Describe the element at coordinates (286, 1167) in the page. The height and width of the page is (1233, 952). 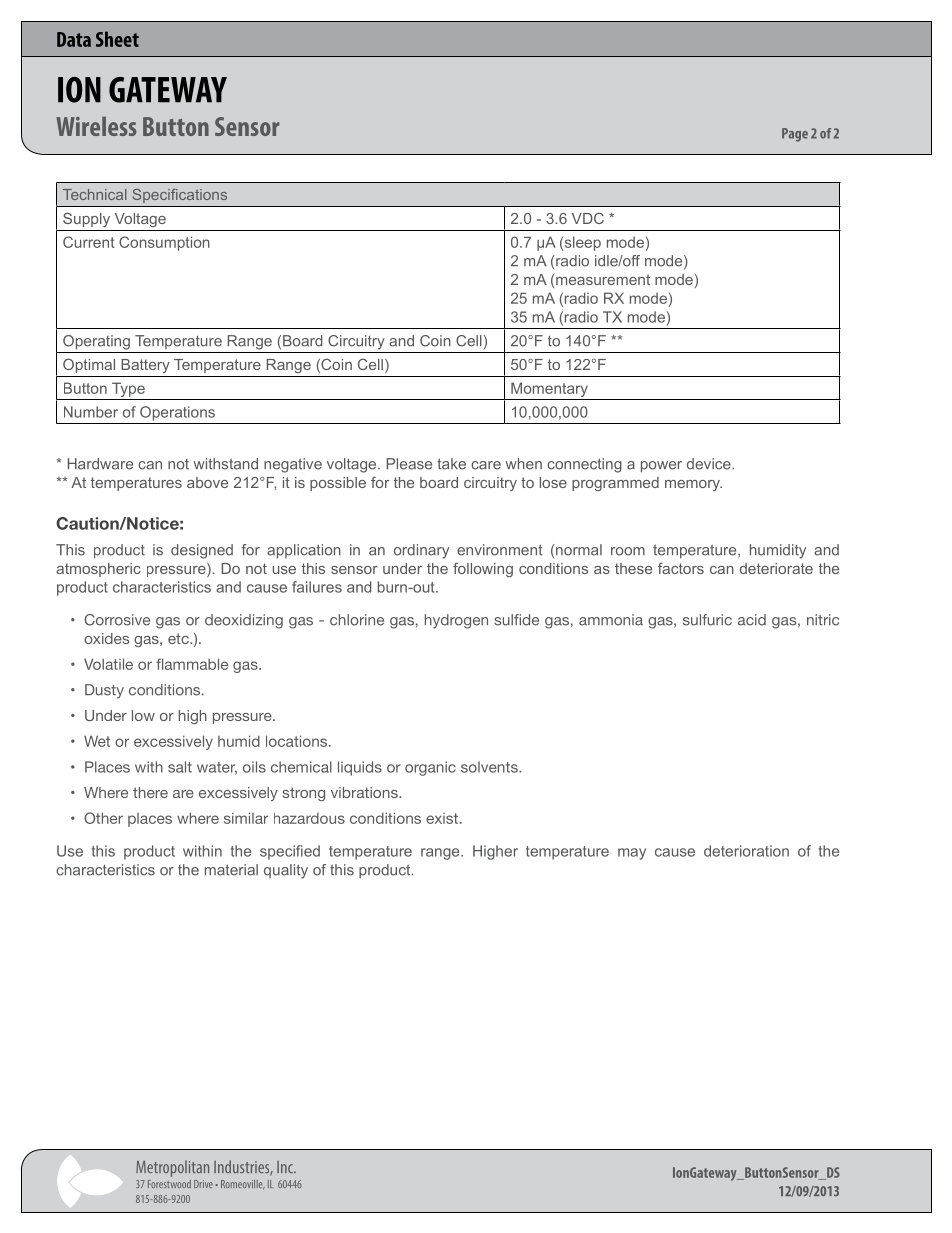
I see `Inc` at that location.
